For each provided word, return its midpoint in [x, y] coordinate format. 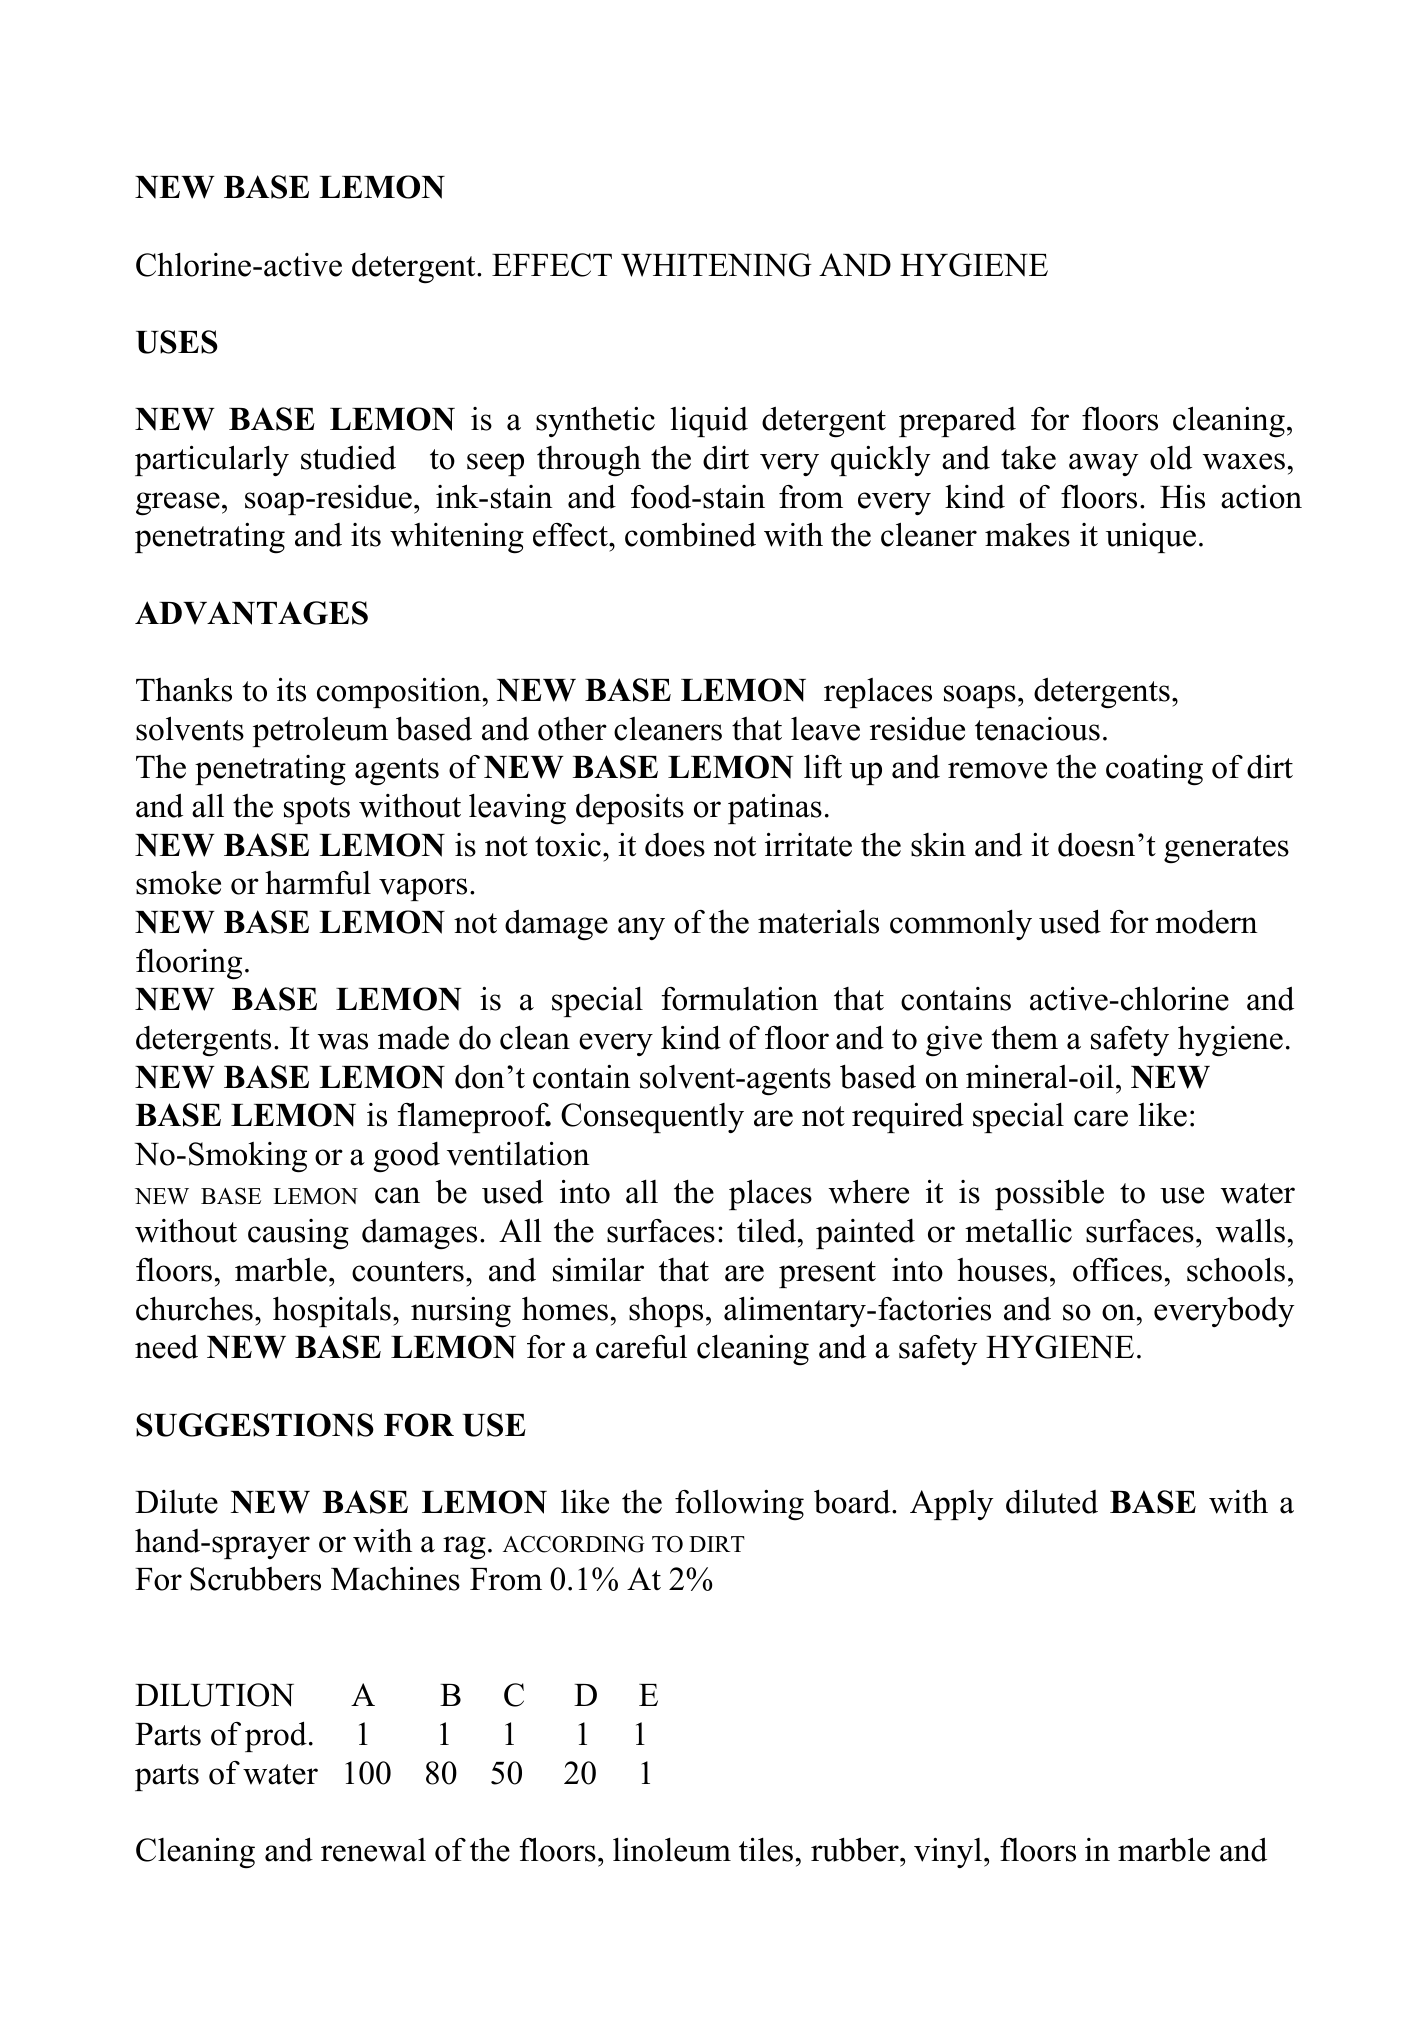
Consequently [652, 1118]
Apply [951, 1505]
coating [1154, 770]
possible [1049, 1194]
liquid [709, 422]
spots [317, 810]
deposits [630, 809]
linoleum [672, 1849]
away [1103, 464]
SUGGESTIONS [255, 1425]
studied [348, 458]
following [739, 1505]
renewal [373, 1850]
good [407, 1157]
